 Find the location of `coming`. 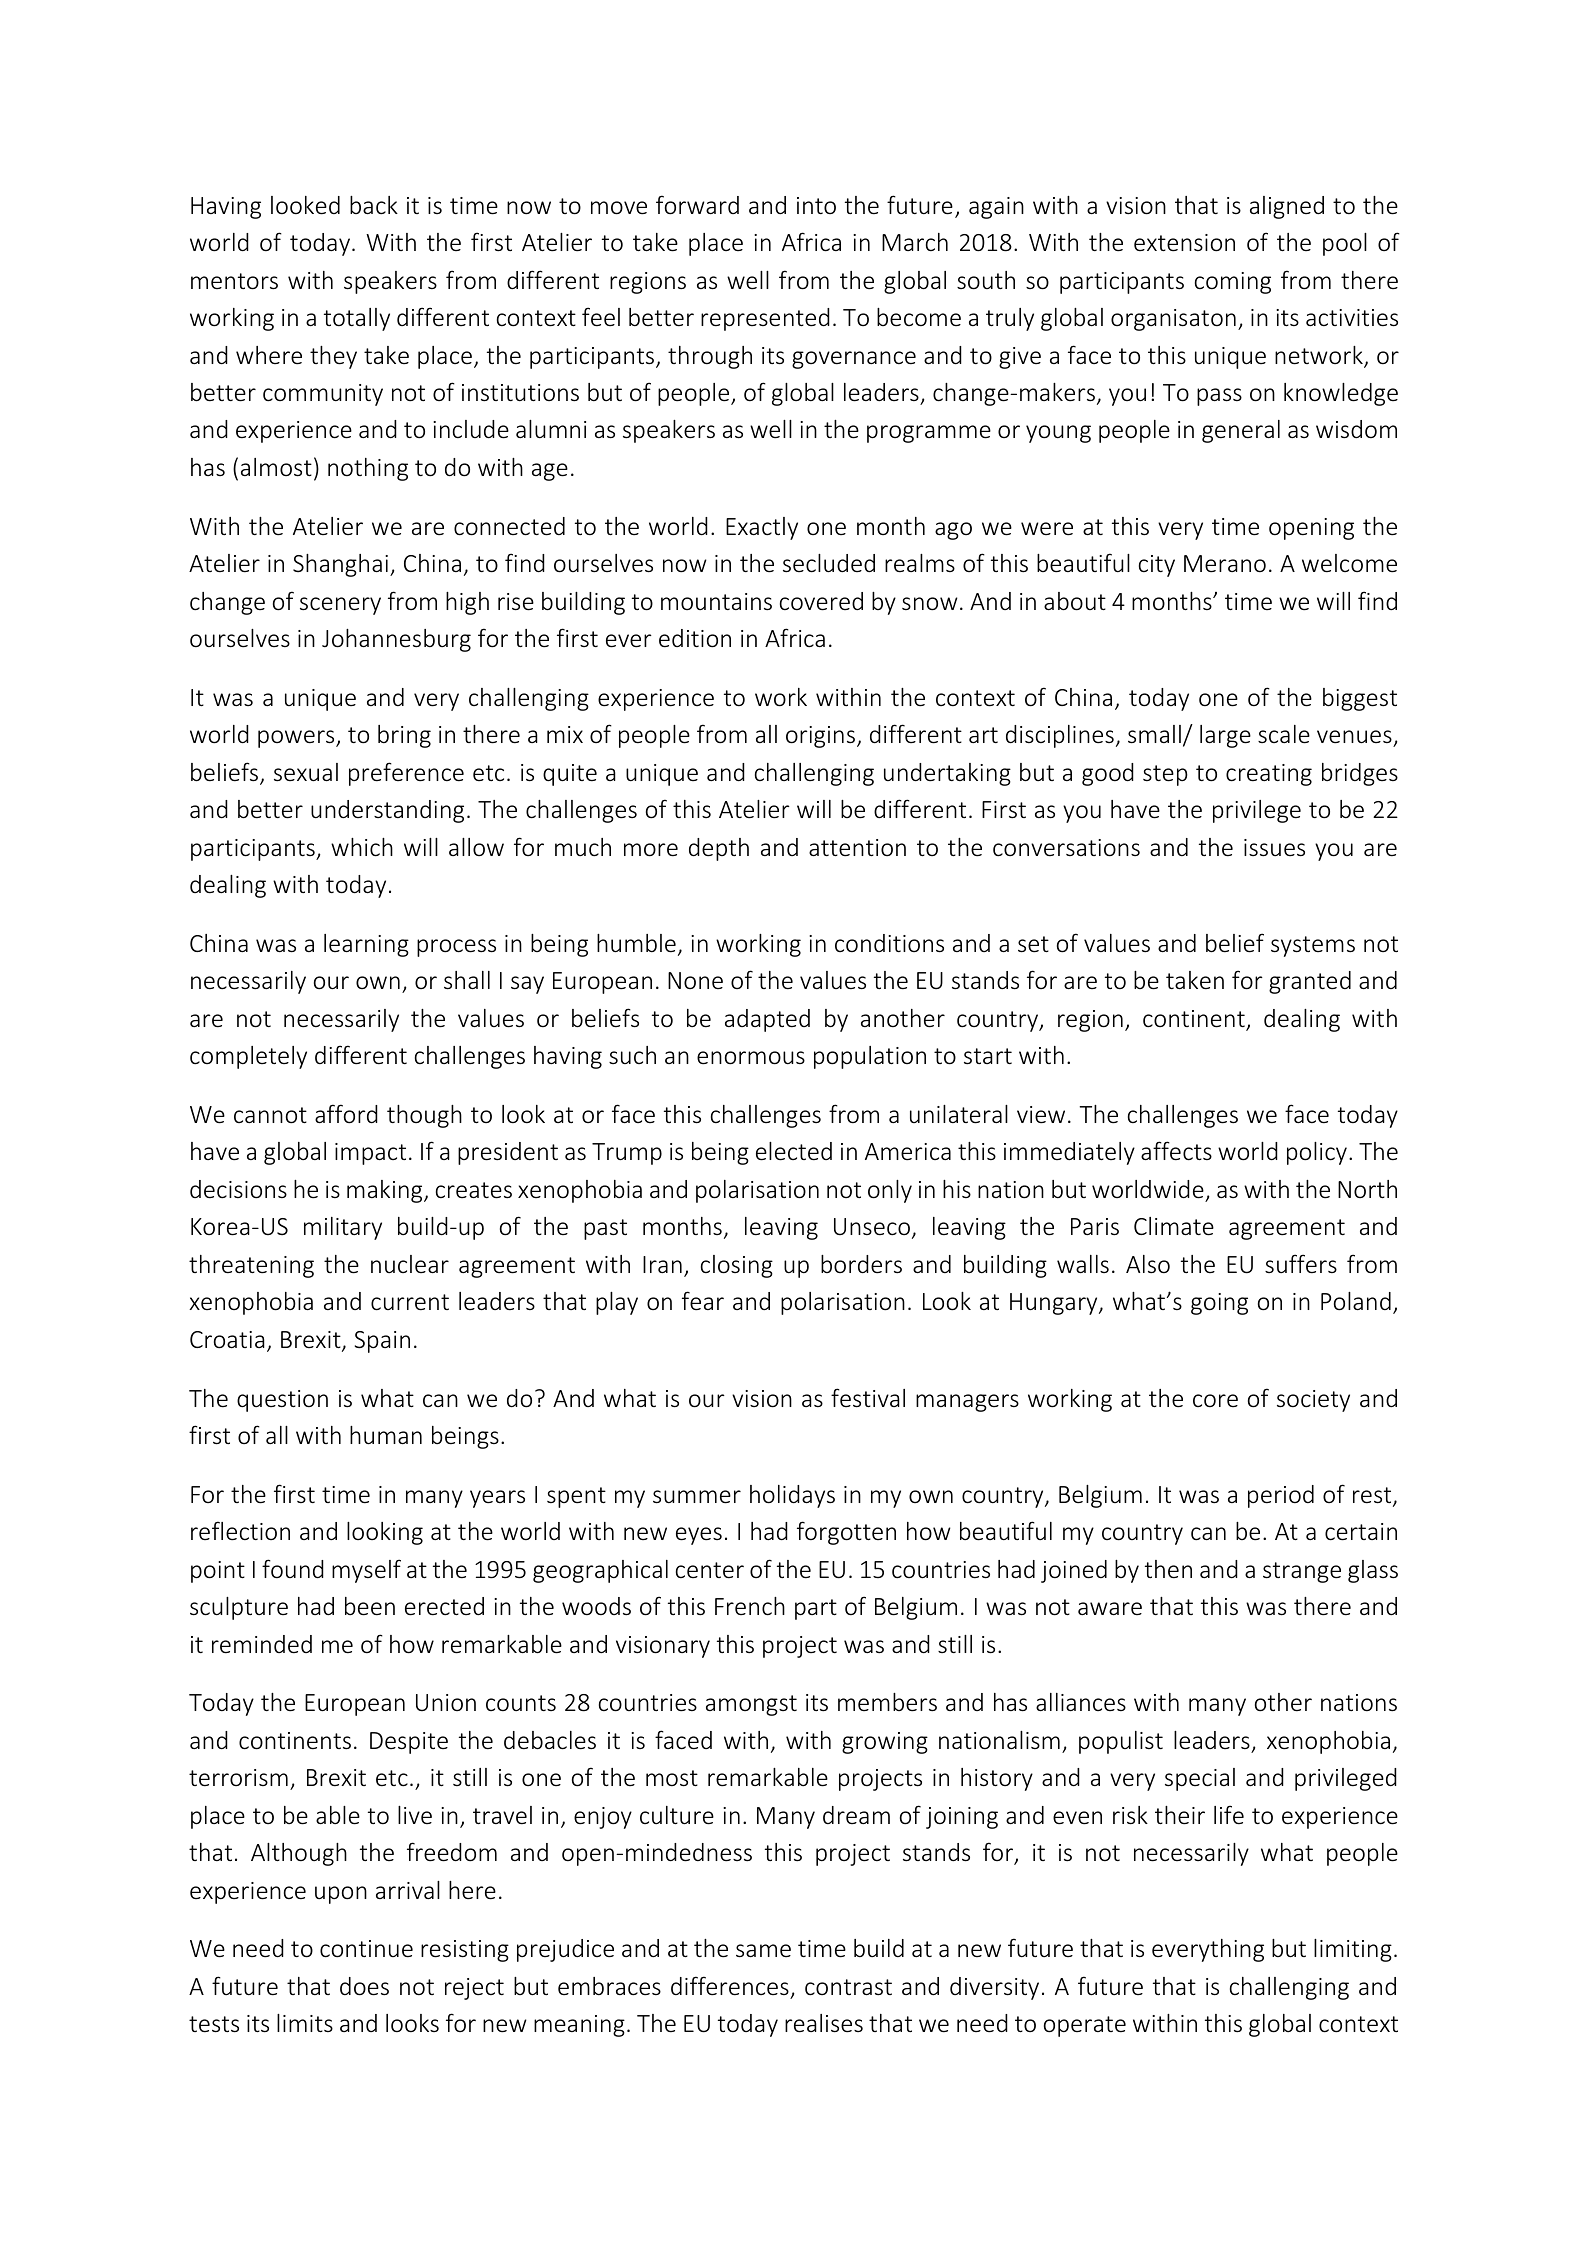

coming is located at coordinates (1233, 283).
